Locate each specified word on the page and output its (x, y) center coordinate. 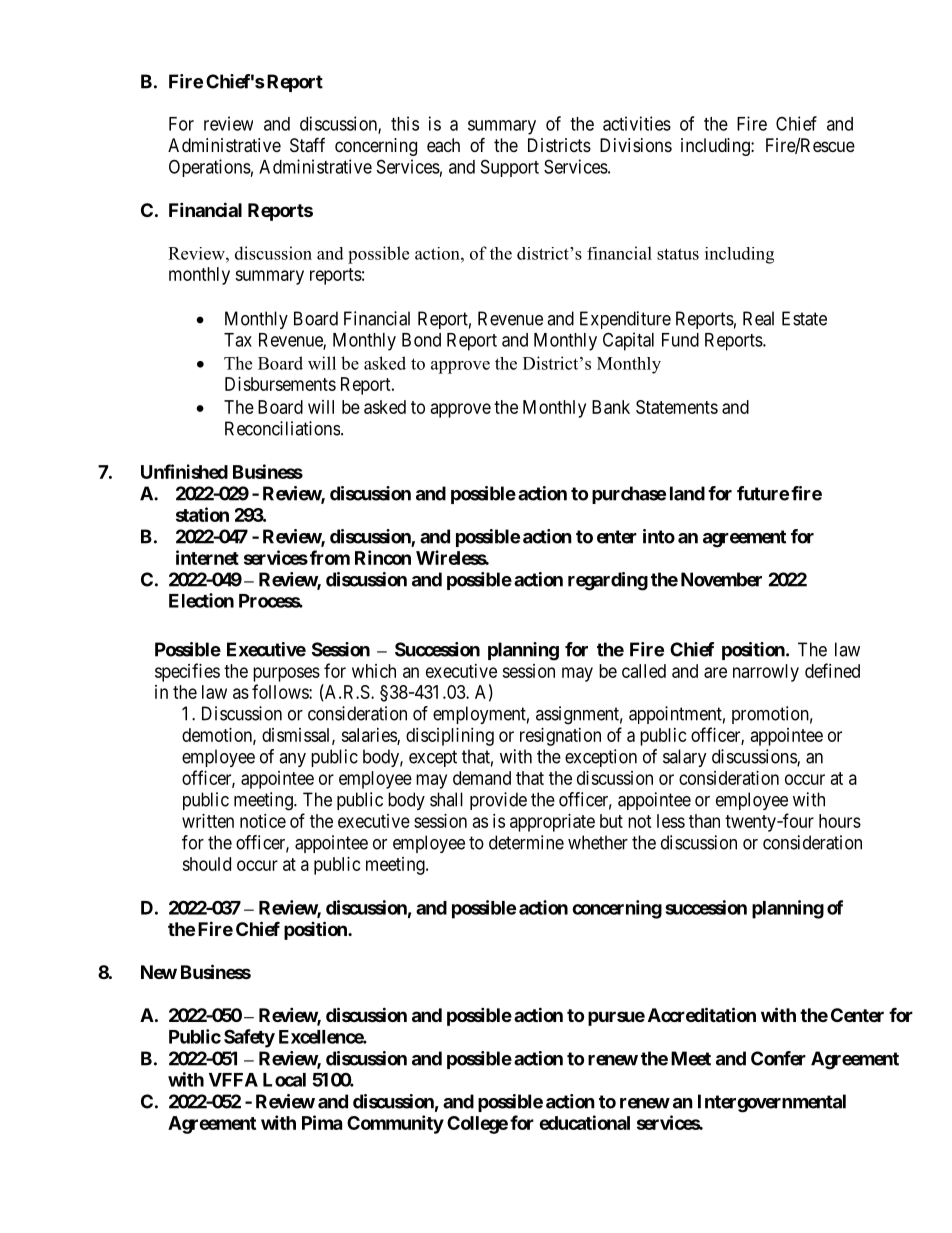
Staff (307, 145)
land (687, 493)
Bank (611, 407)
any (292, 760)
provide (498, 801)
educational (584, 1122)
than (704, 821)
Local (284, 1080)
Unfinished (184, 471)
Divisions (636, 145)
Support (510, 168)
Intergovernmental (772, 1103)
